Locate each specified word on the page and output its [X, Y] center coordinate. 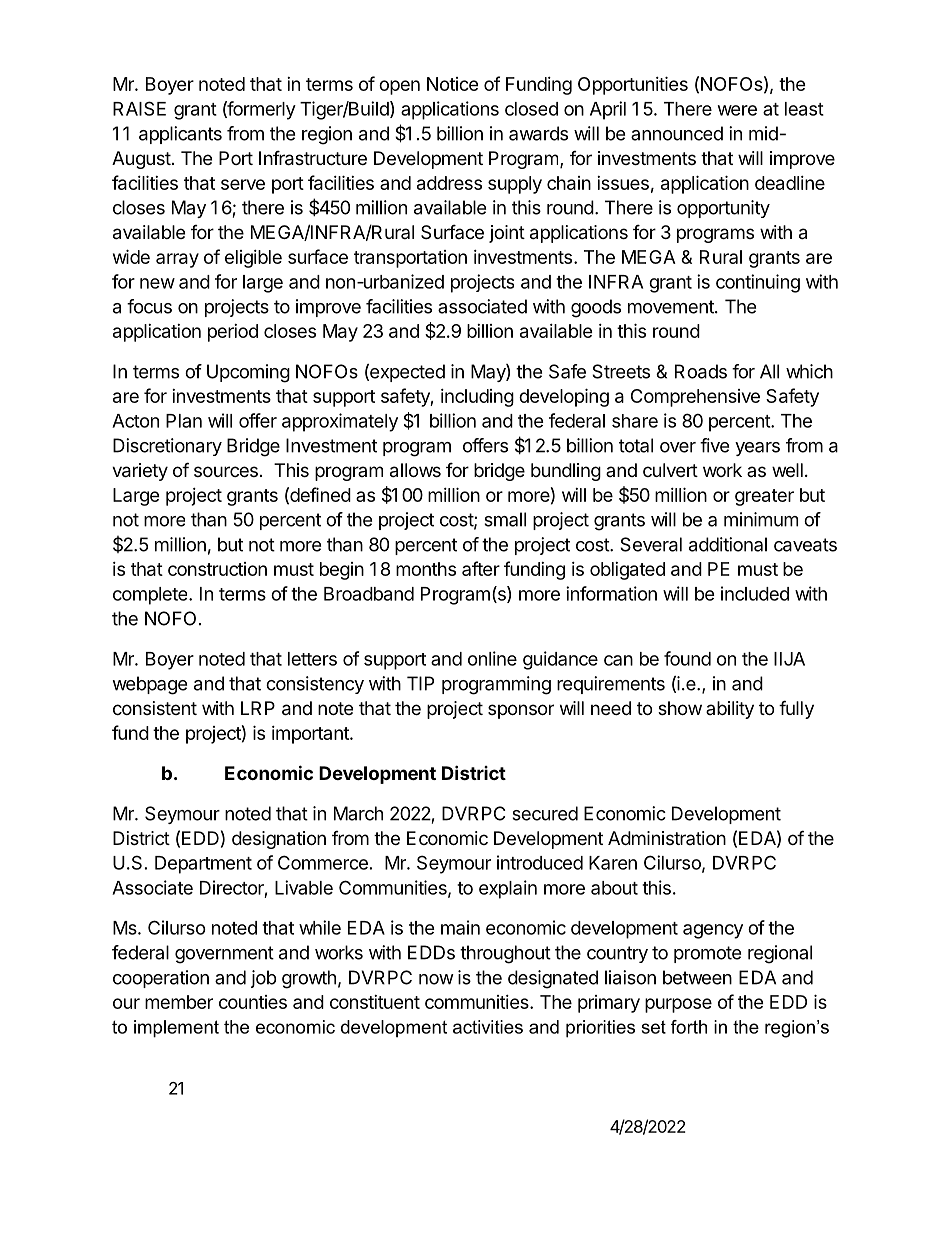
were [737, 110]
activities [488, 1027]
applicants [180, 135]
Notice [452, 84]
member [179, 1002]
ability [730, 710]
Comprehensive [695, 398]
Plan [184, 421]
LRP [258, 708]
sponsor [521, 711]
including [477, 398]
